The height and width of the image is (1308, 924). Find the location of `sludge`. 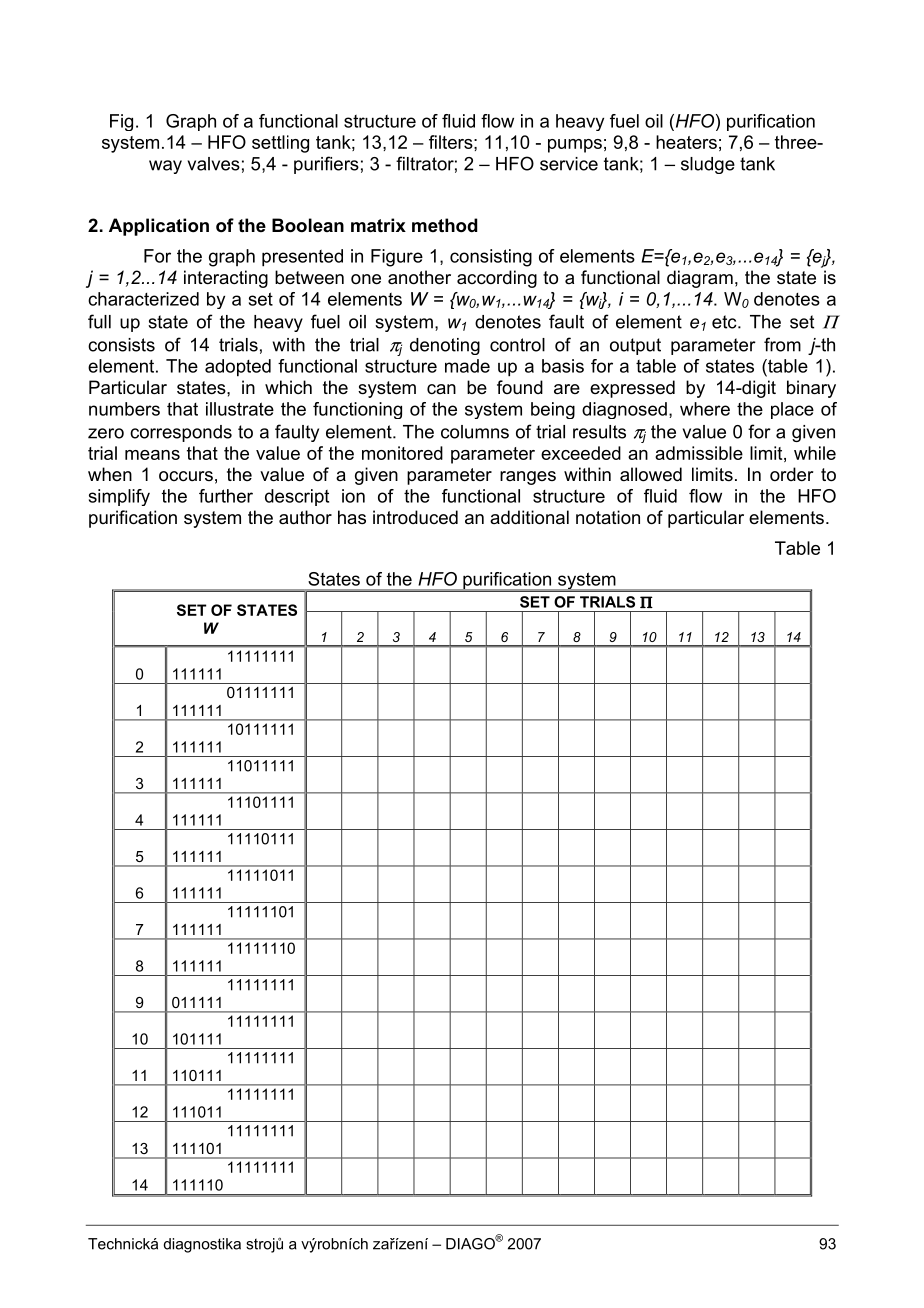

sludge is located at coordinates (708, 165).
